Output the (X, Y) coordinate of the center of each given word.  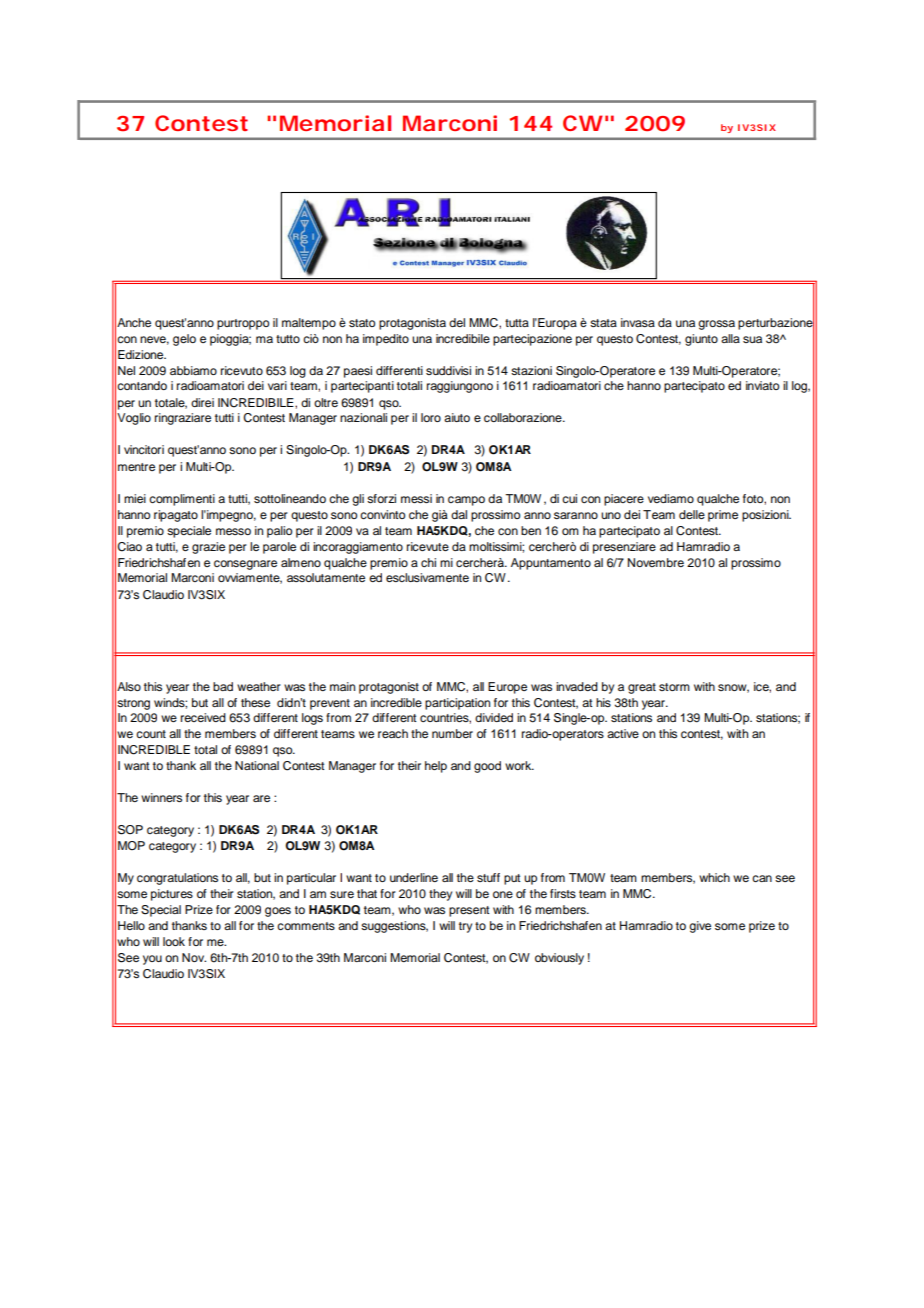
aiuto (457, 417)
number (452, 733)
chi (428, 562)
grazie (208, 548)
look (174, 941)
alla (730, 338)
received (203, 717)
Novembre (656, 562)
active (623, 733)
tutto (288, 339)
